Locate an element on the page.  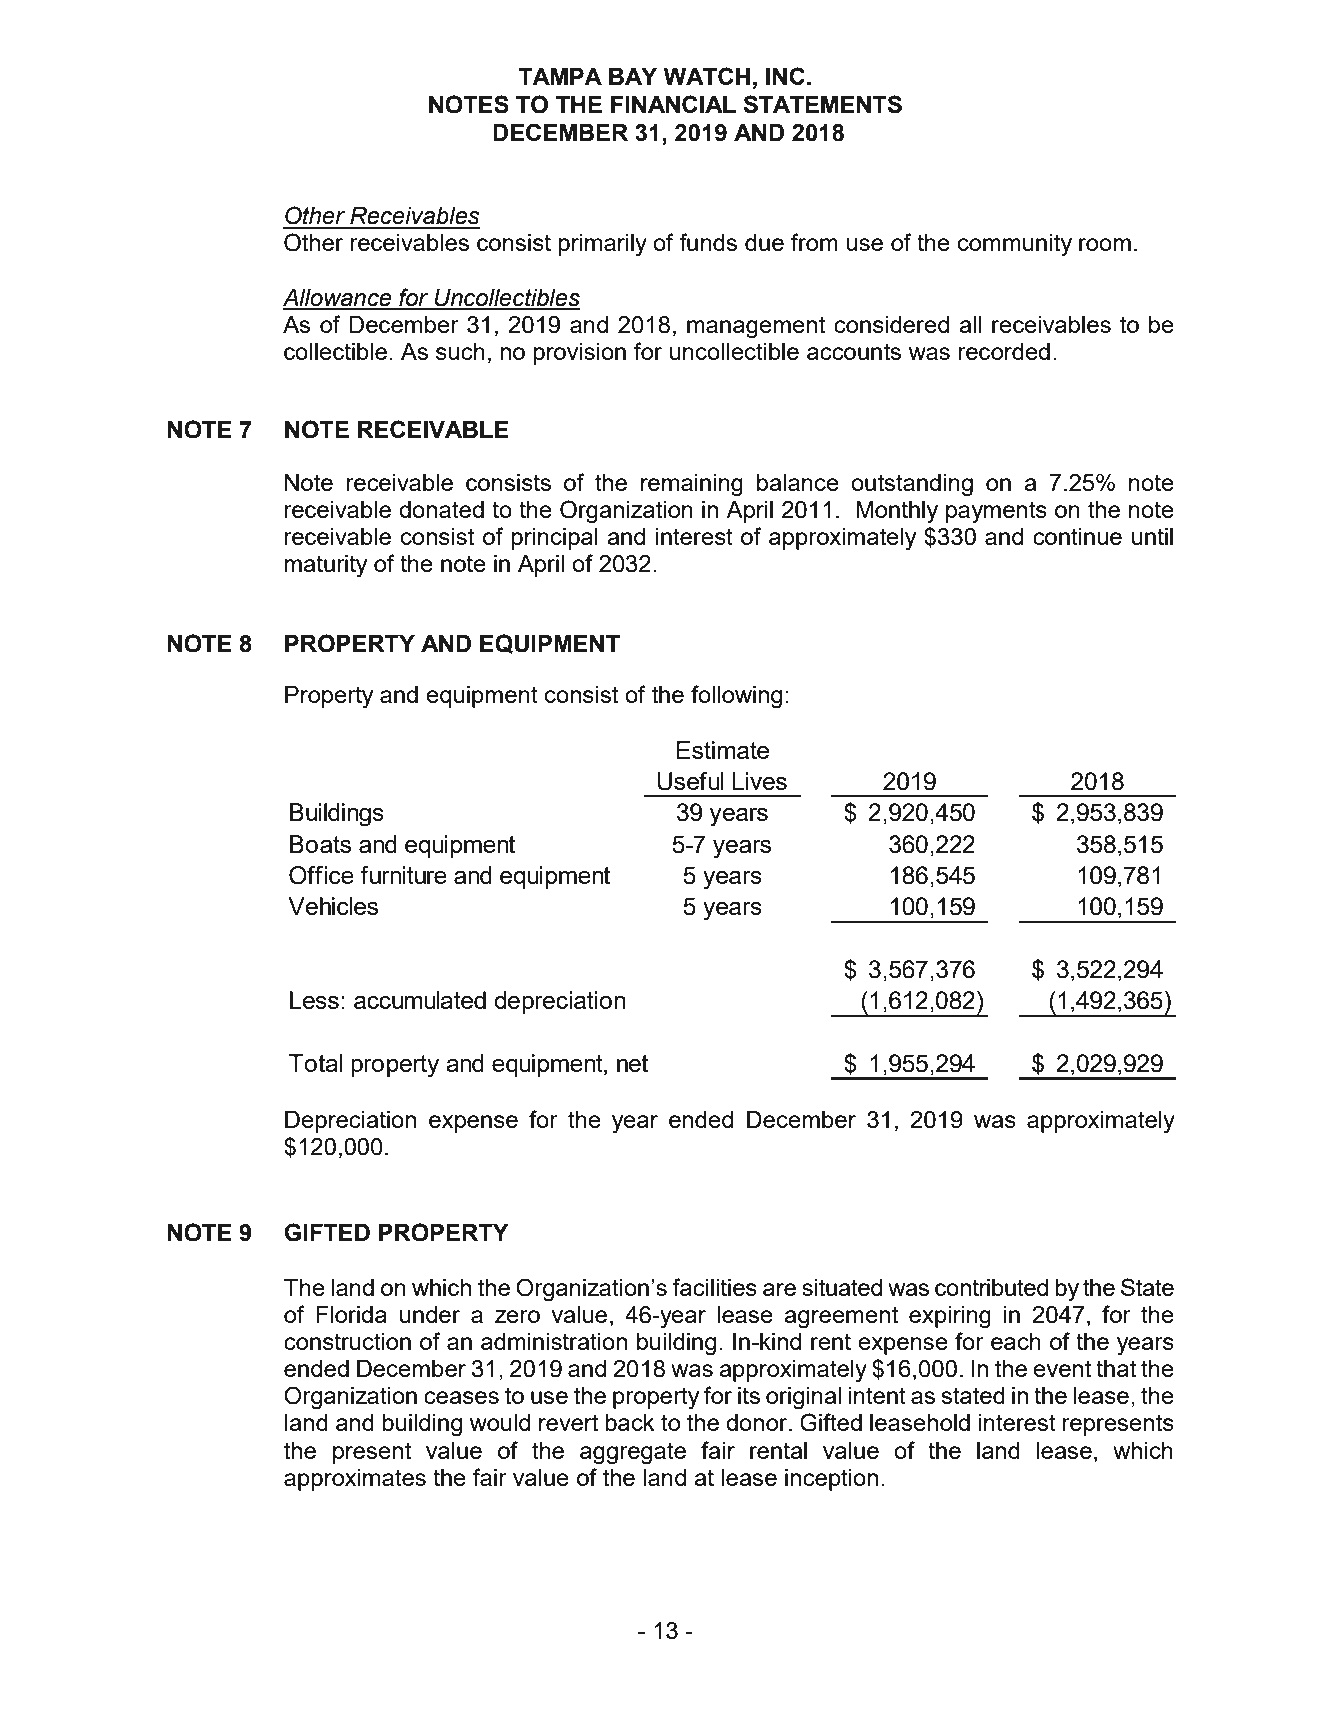
Total is located at coordinates (315, 1063).
